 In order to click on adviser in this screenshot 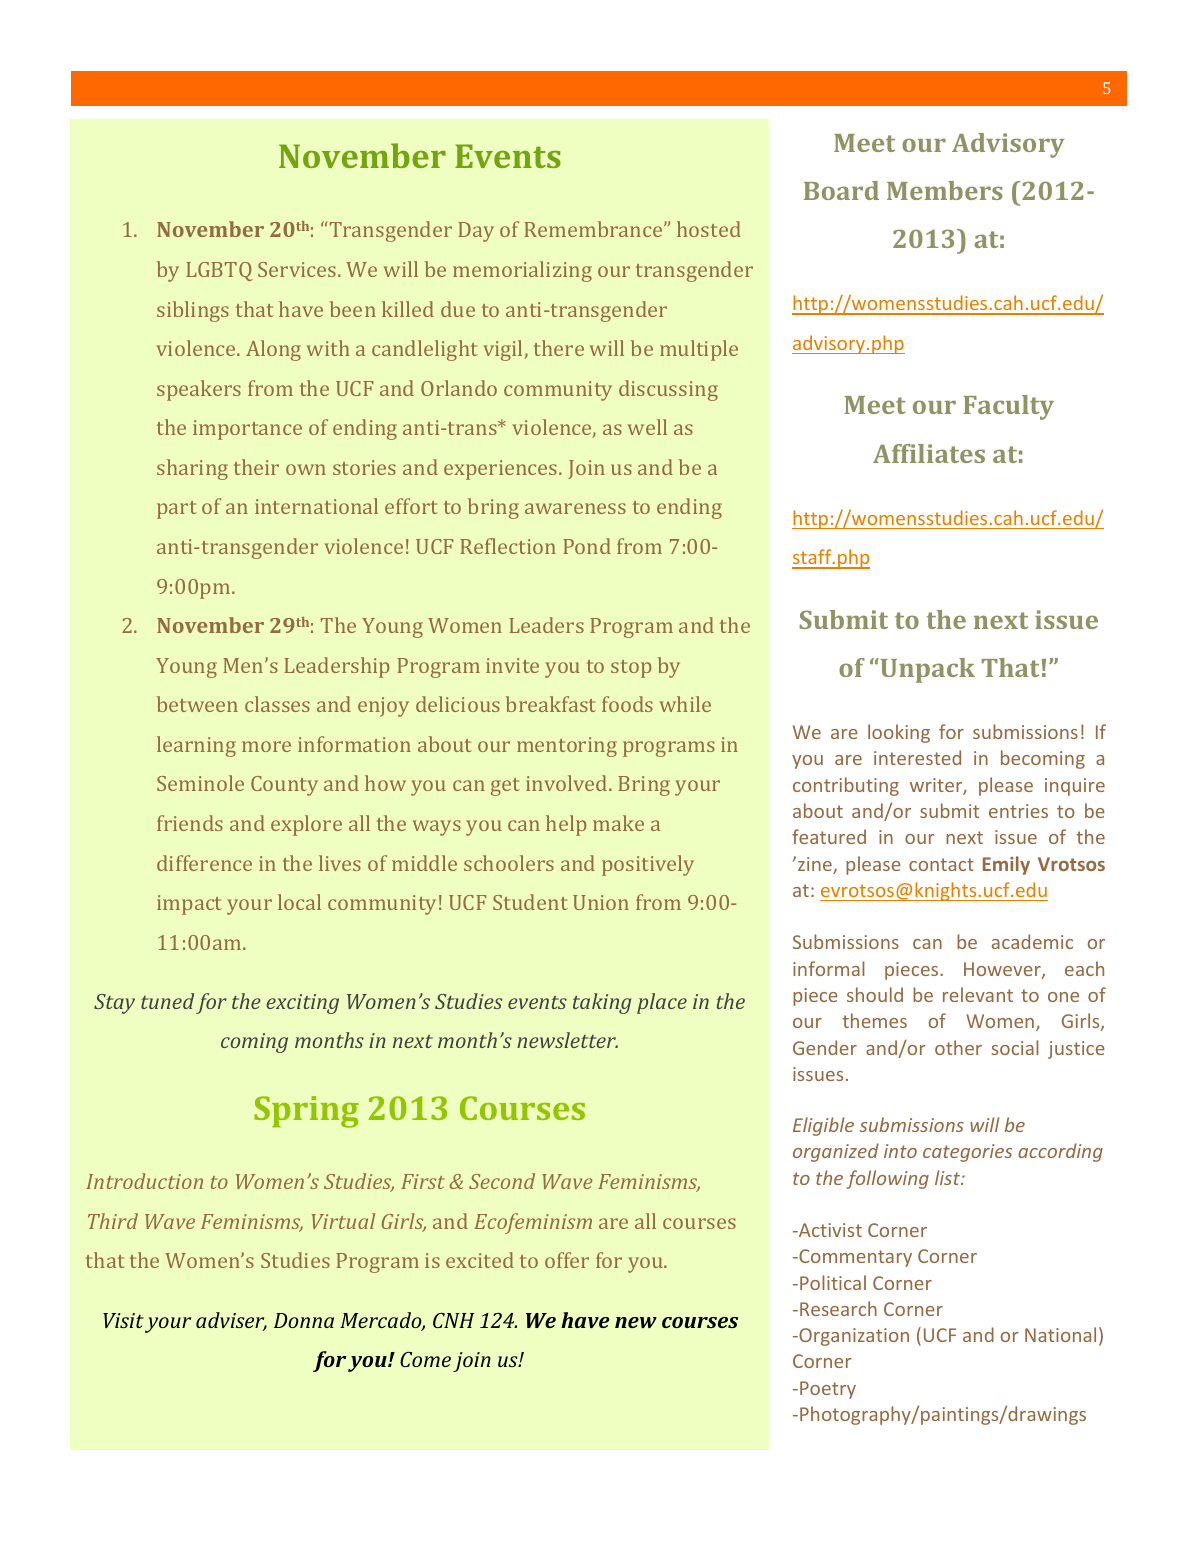, I will do `click(231, 1321)`.
